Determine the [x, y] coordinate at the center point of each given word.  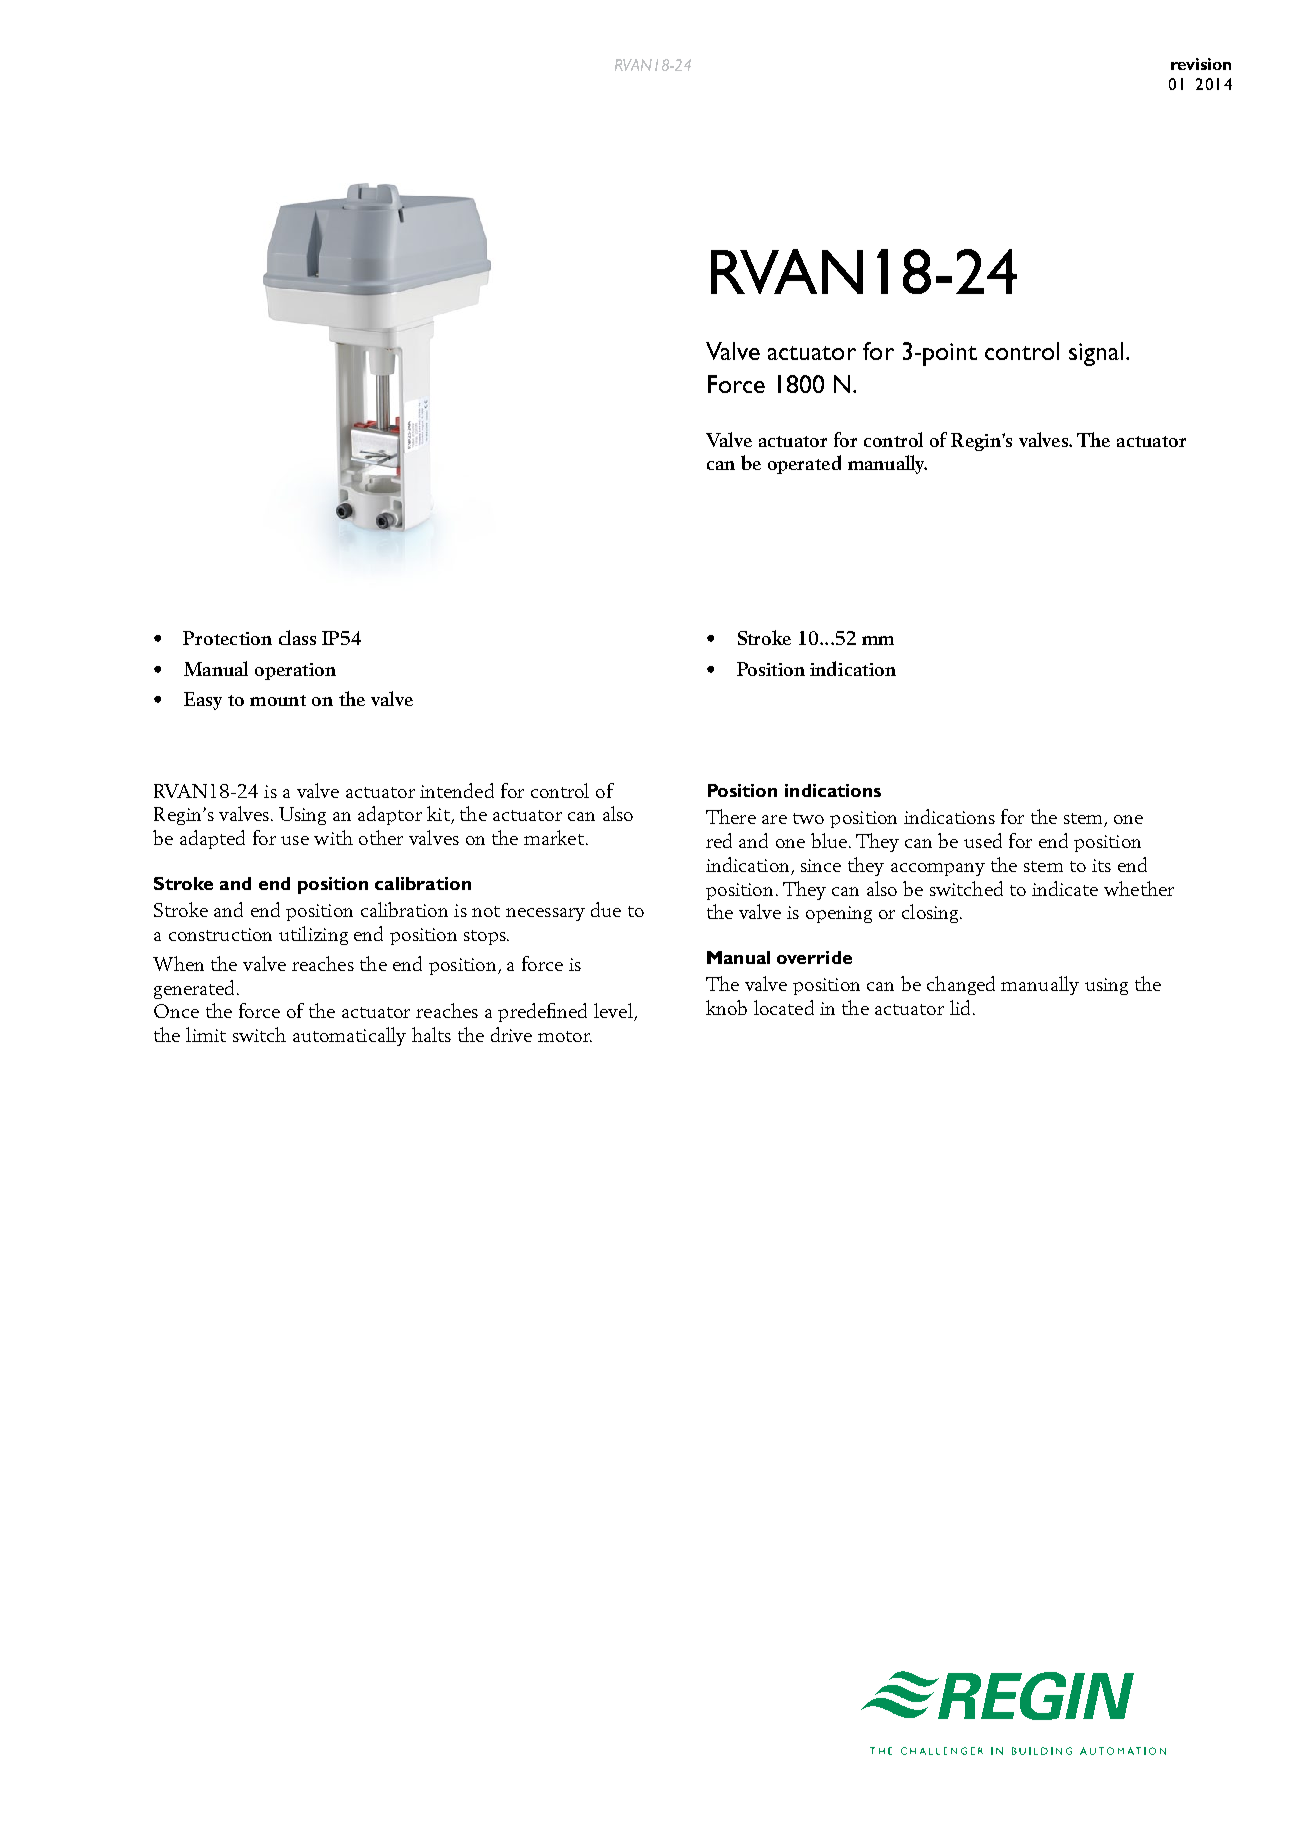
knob [726, 1007]
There [731, 816]
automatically [349, 1036]
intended [457, 790]
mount [278, 700]
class [297, 637]
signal [1096, 354]
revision [1201, 64]
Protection [227, 638]
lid [962, 1007]
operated [804, 464]
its [1101, 865]
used [983, 840]
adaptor [390, 815]
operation [295, 671]
